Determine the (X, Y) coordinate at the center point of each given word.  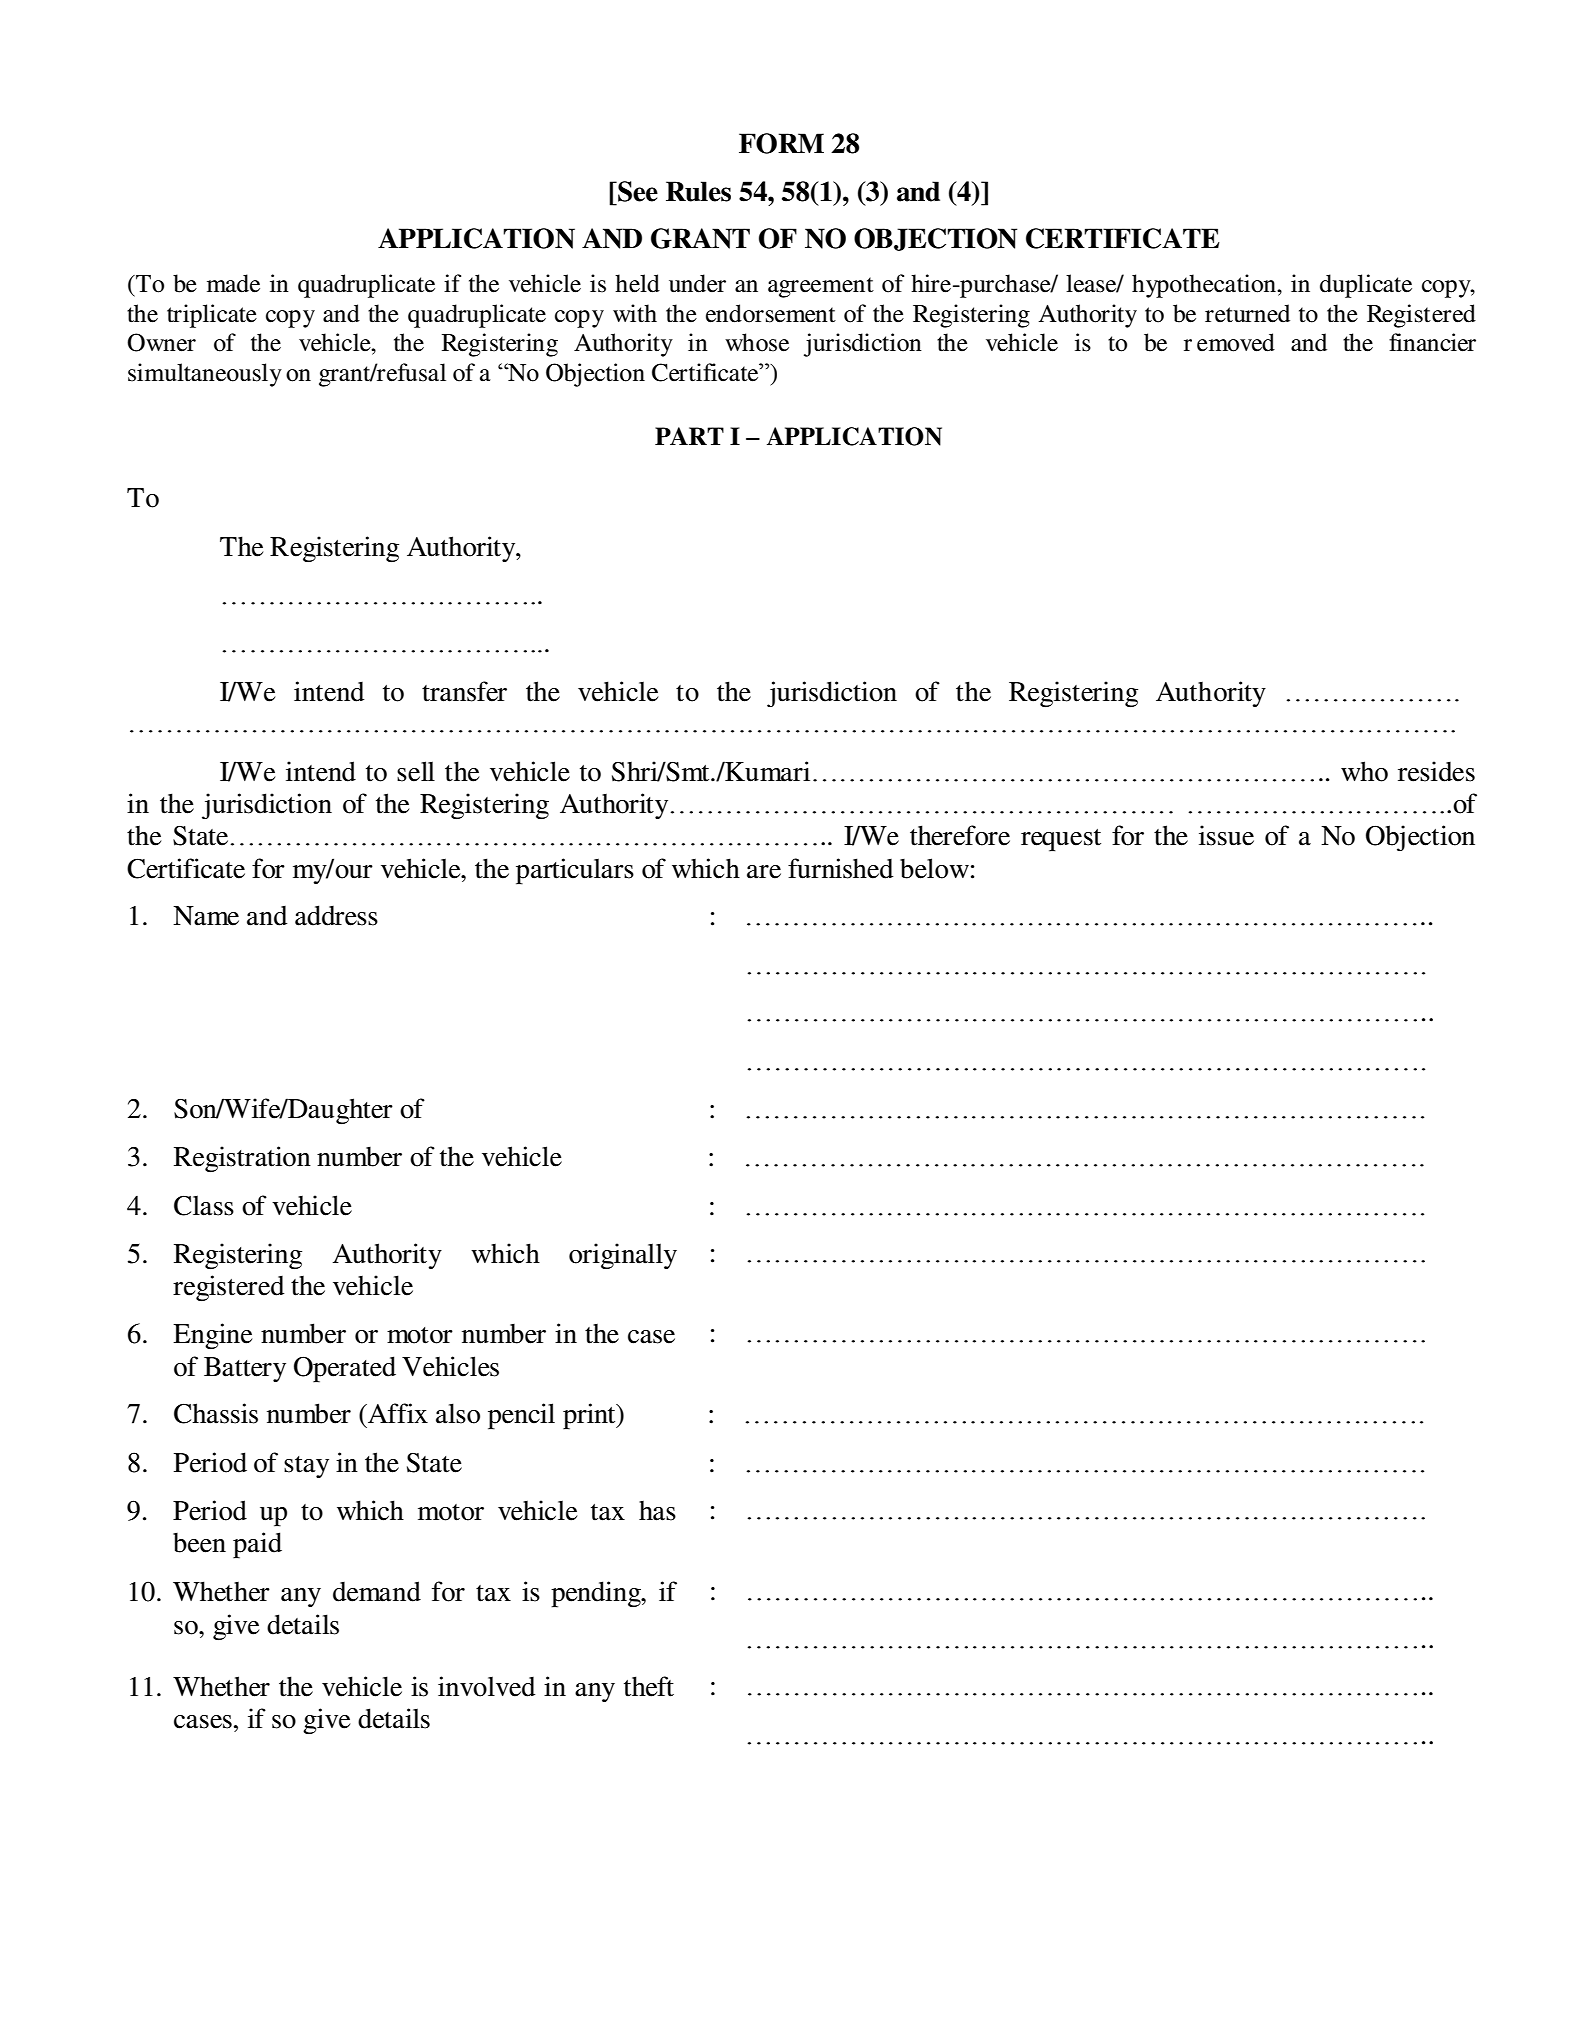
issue (1226, 835)
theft (649, 1686)
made (233, 283)
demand (377, 1591)
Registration (242, 1159)
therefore (960, 835)
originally (623, 1256)
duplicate (1366, 286)
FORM (781, 143)
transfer (464, 691)
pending (597, 1594)
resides (1436, 771)
